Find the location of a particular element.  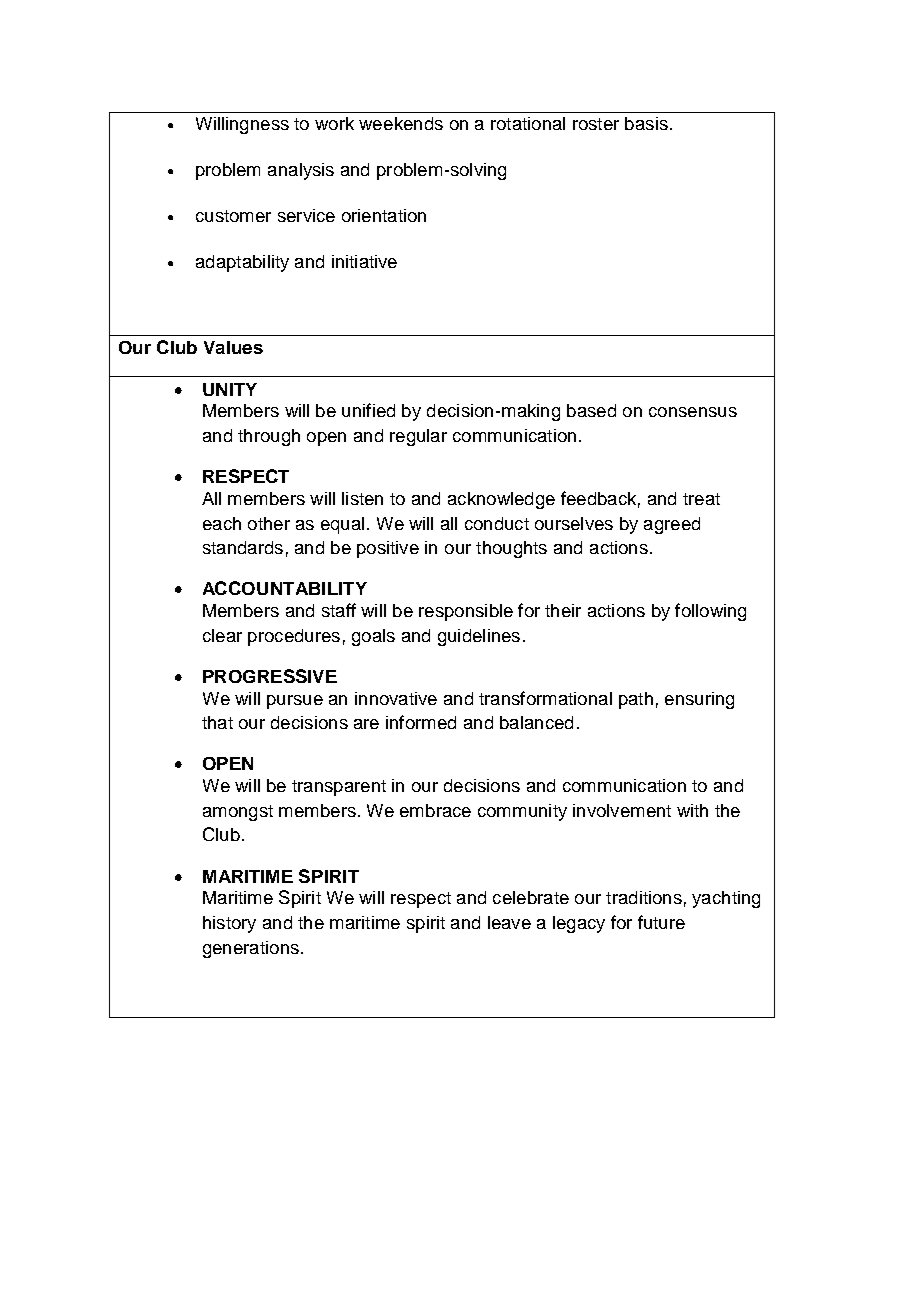

rotational is located at coordinates (528, 123).
